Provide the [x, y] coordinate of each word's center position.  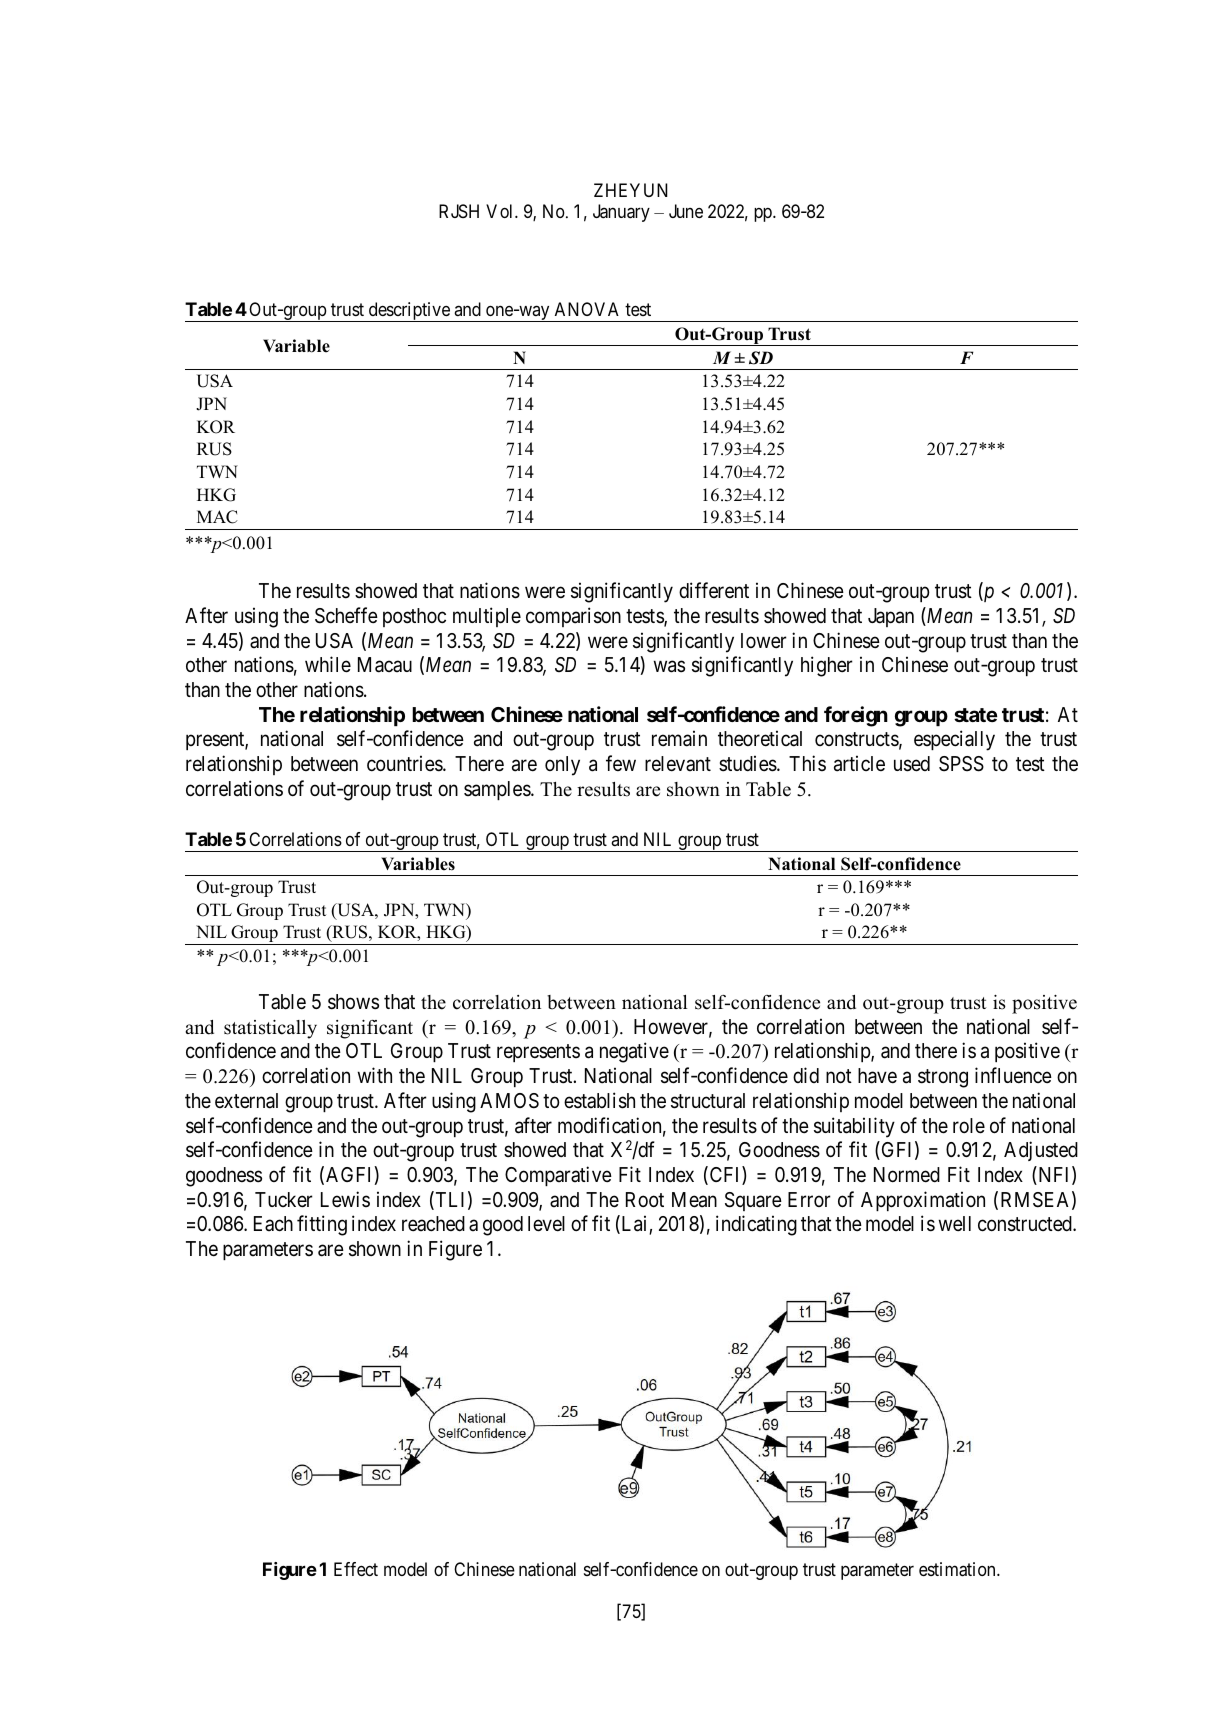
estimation [958, 1569]
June [686, 211]
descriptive [409, 312]
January [621, 213]
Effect [356, 1569]
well [955, 1223]
